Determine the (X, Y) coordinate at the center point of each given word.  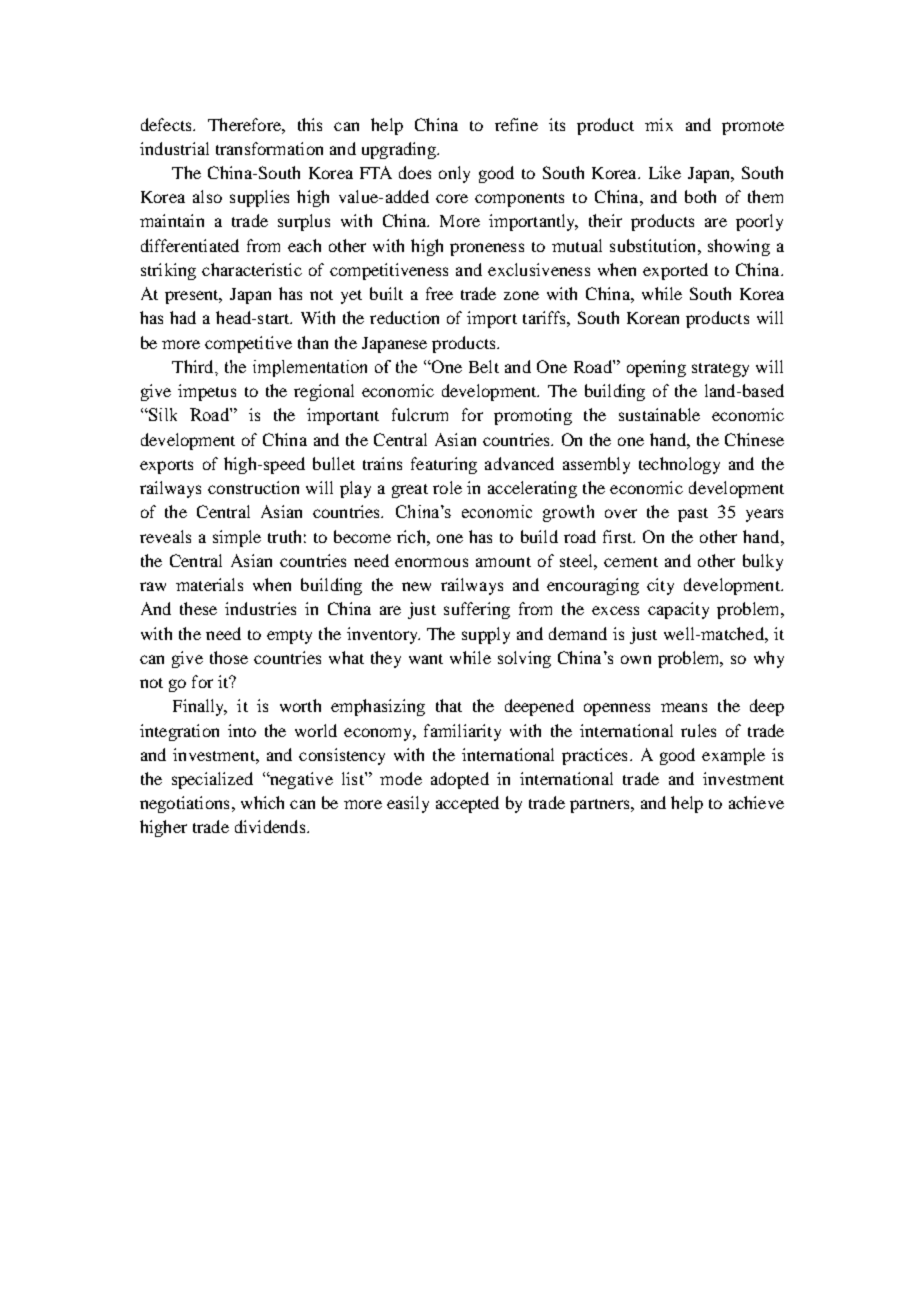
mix (659, 124)
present (193, 297)
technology (679, 465)
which (262, 802)
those (229, 657)
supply (486, 635)
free (439, 293)
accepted (467, 804)
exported (675, 271)
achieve (756, 802)
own (636, 659)
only (454, 174)
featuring (444, 465)
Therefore (245, 124)
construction (253, 487)
